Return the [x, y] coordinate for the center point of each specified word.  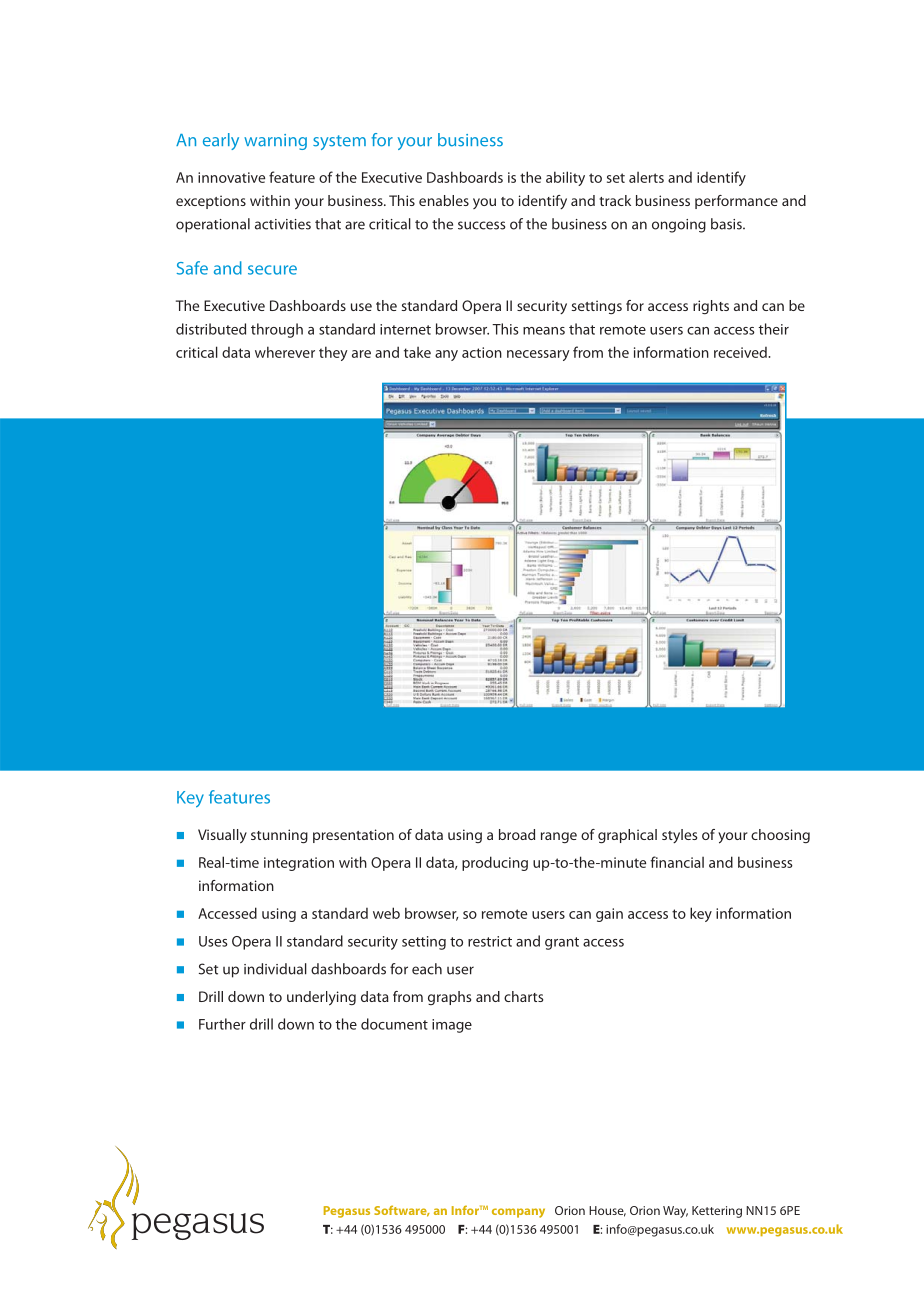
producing [495, 863]
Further [222, 1024]
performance [736, 202]
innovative [231, 177]
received [741, 352]
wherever [285, 352]
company [518, 1213]
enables [444, 200]
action [482, 352]
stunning [279, 836]
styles [679, 836]
